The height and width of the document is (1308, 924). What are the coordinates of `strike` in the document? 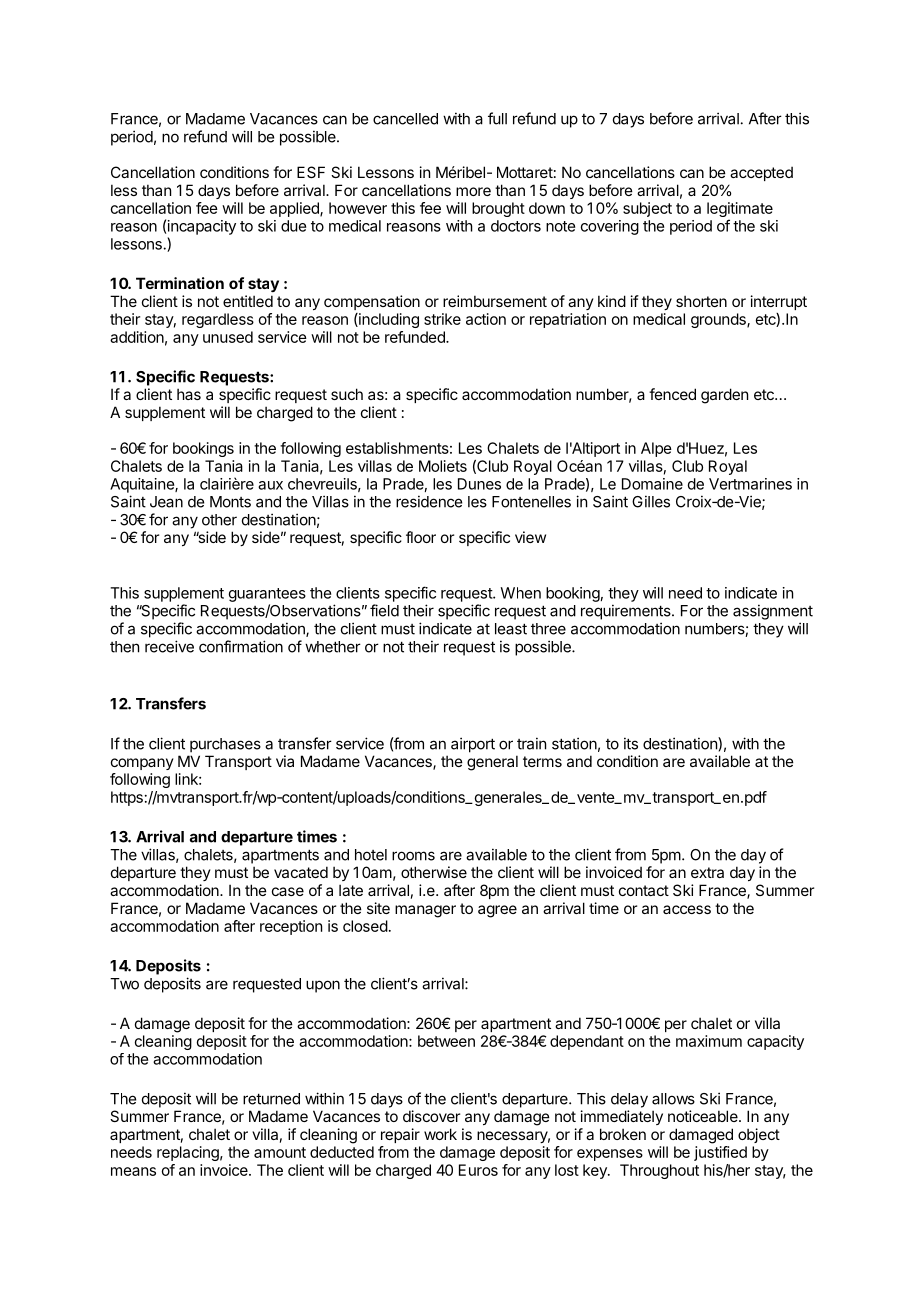 It's located at (442, 319).
